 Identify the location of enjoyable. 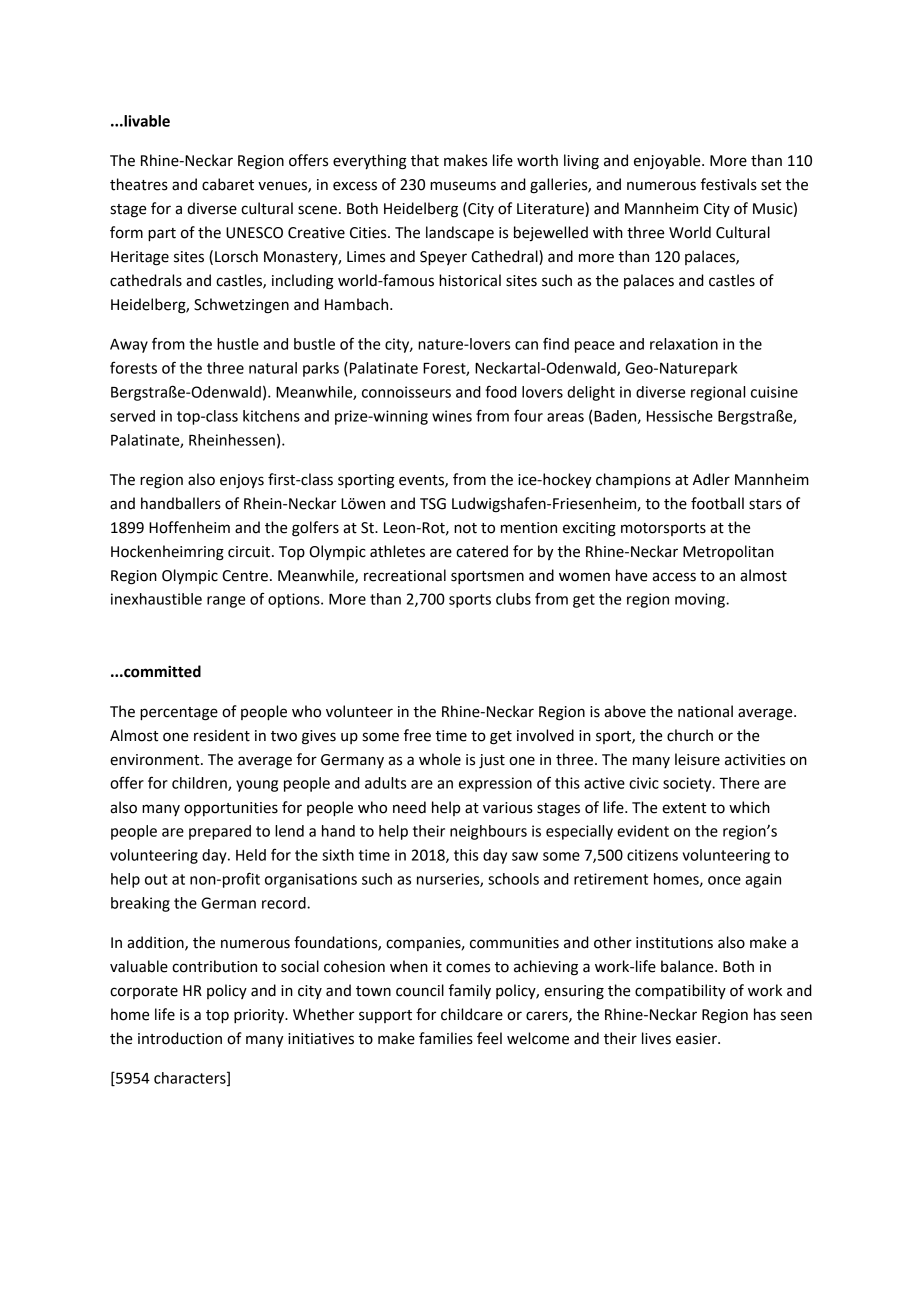
(668, 161).
